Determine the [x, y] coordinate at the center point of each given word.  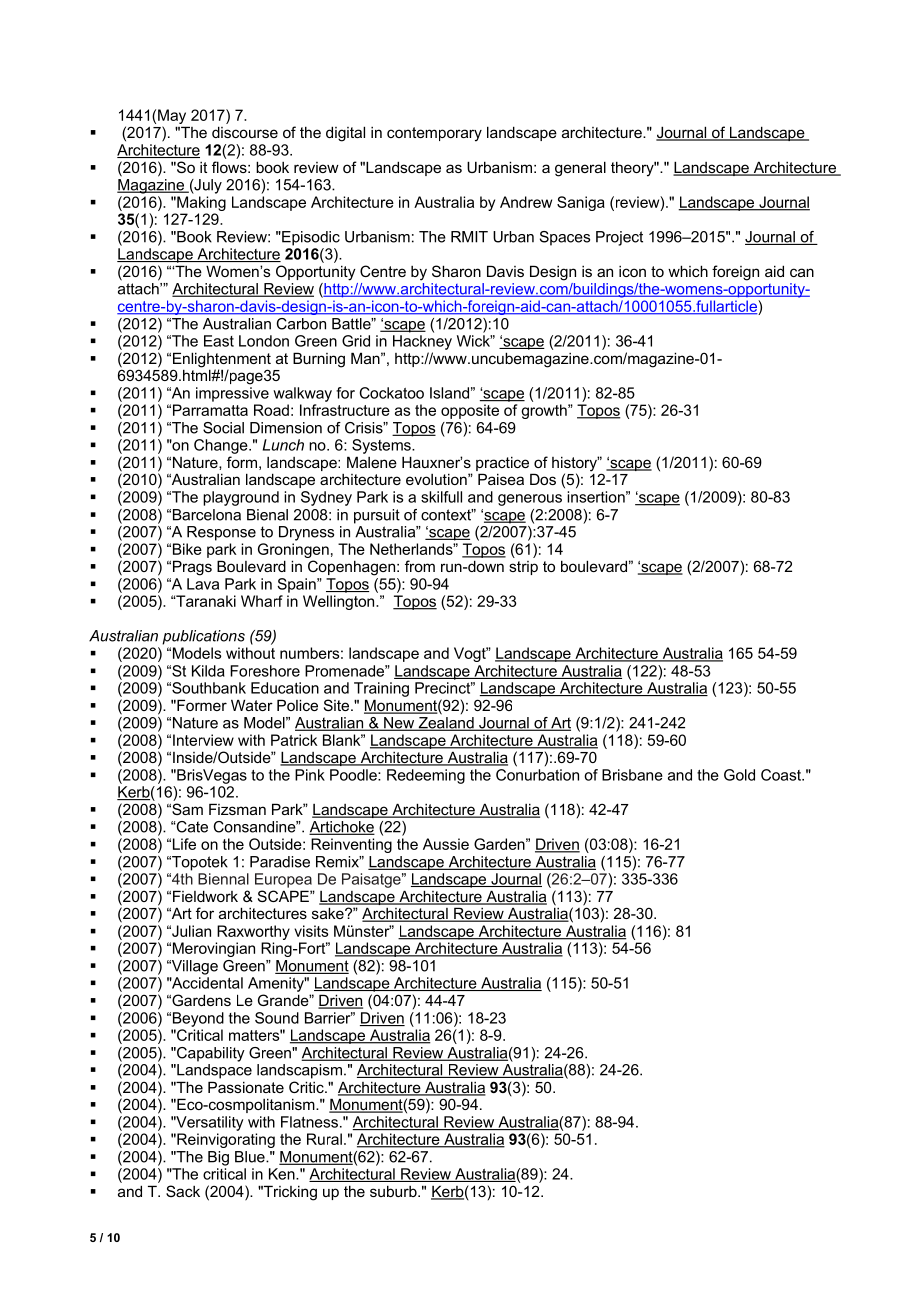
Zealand [446, 724]
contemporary [434, 134]
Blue [251, 1157]
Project [619, 238]
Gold [739, 775]
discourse [245, 132]
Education [285, 688]
